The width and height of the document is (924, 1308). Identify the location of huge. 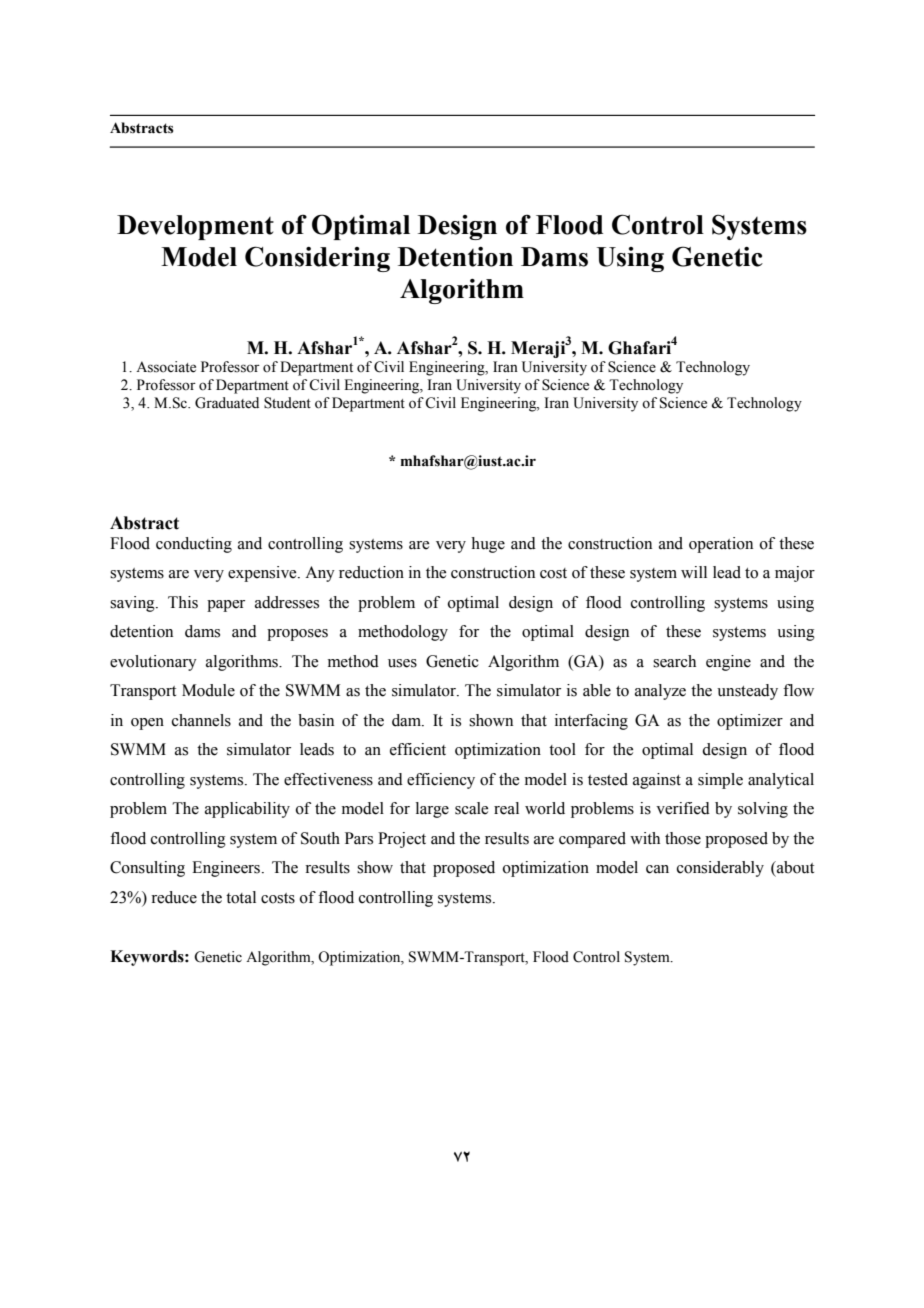
(488, 545).
